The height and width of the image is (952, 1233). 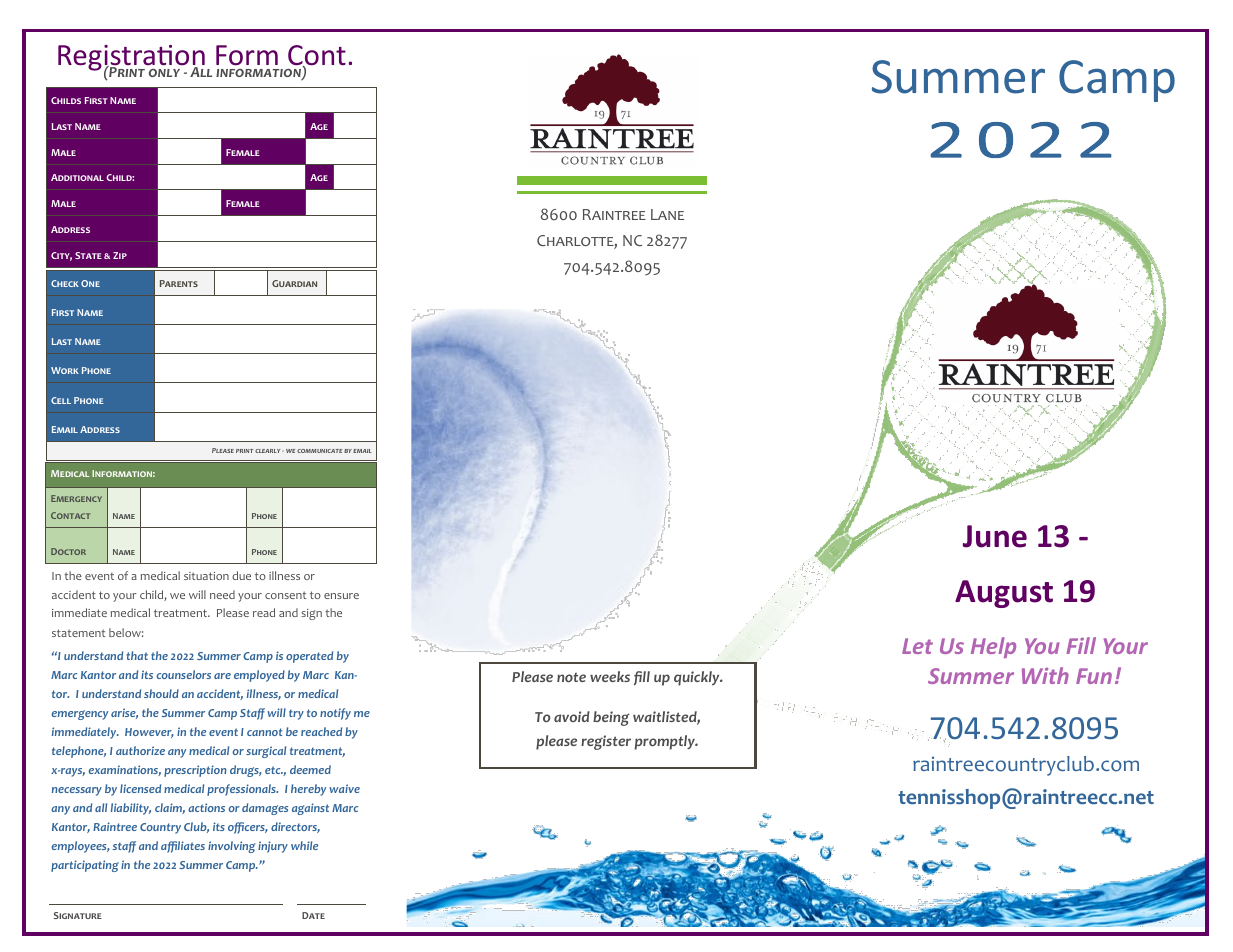 I want to click on Lane, so click(x=667, y=214).
